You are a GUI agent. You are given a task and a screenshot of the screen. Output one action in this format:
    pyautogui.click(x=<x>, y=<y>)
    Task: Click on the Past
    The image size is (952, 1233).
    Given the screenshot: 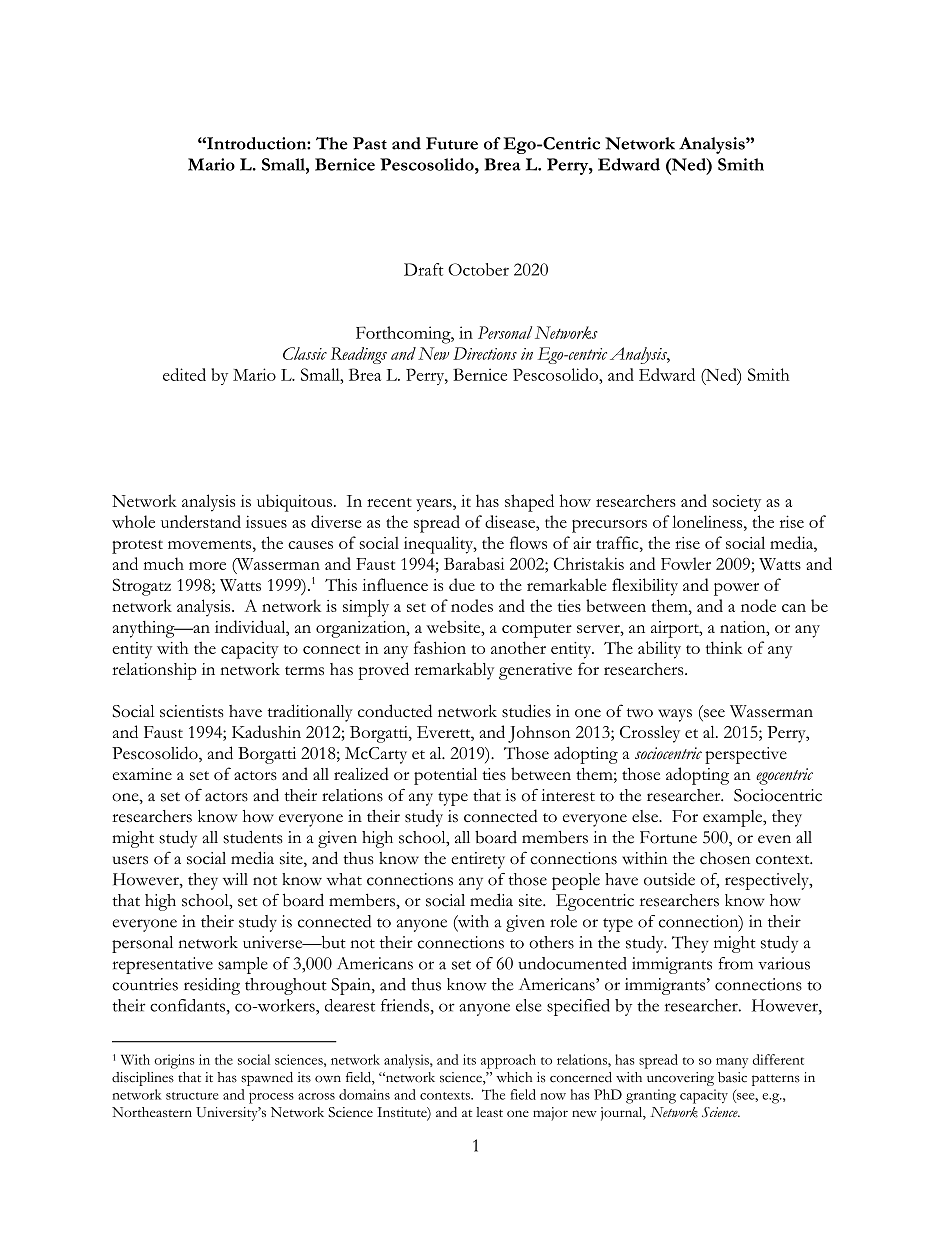 What is the action you would take?
    pyautogui.click(x=370, y=143)
